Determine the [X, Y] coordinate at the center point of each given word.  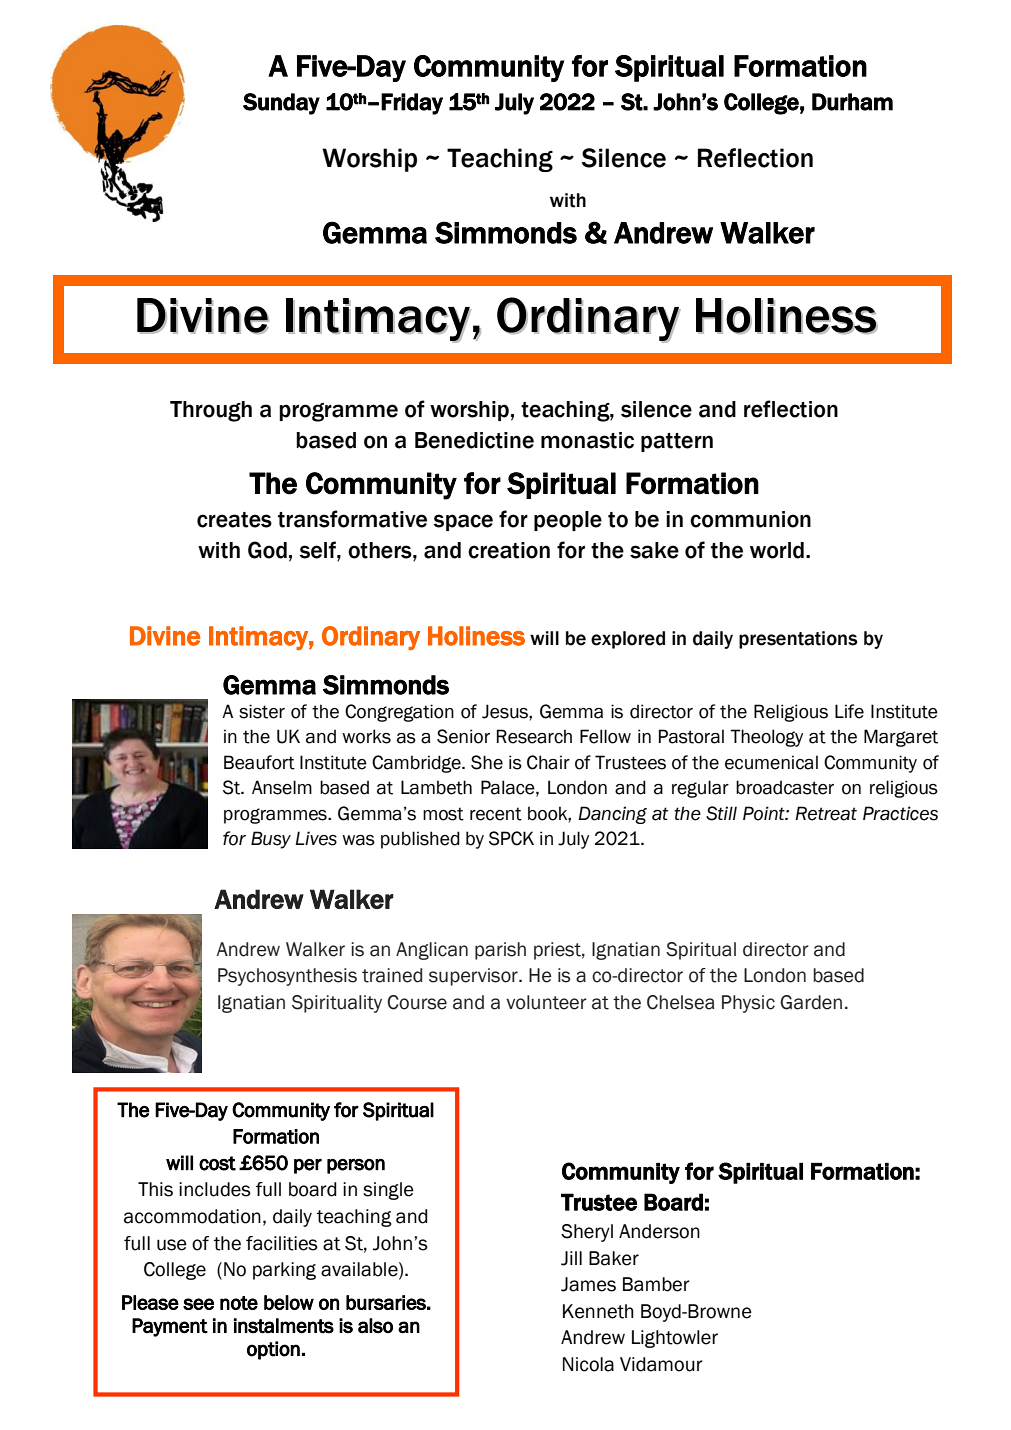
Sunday [281, 104]
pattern [677, 442]
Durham [852, 102]
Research [534, 736]
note [239, 1303]
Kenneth [598, 1311]
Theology [766, 738]
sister [262, 711]
